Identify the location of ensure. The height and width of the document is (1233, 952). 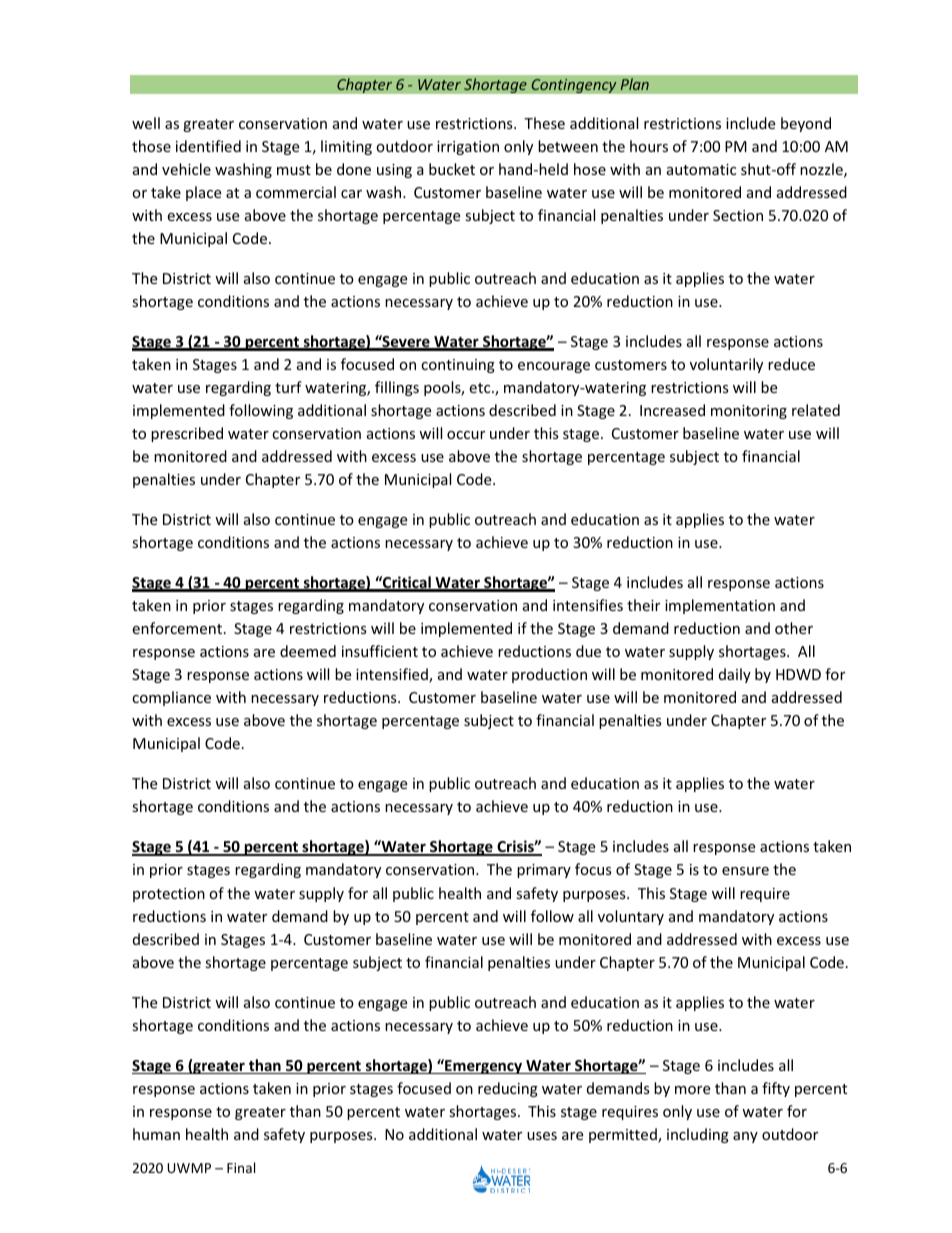
(745, 871).
